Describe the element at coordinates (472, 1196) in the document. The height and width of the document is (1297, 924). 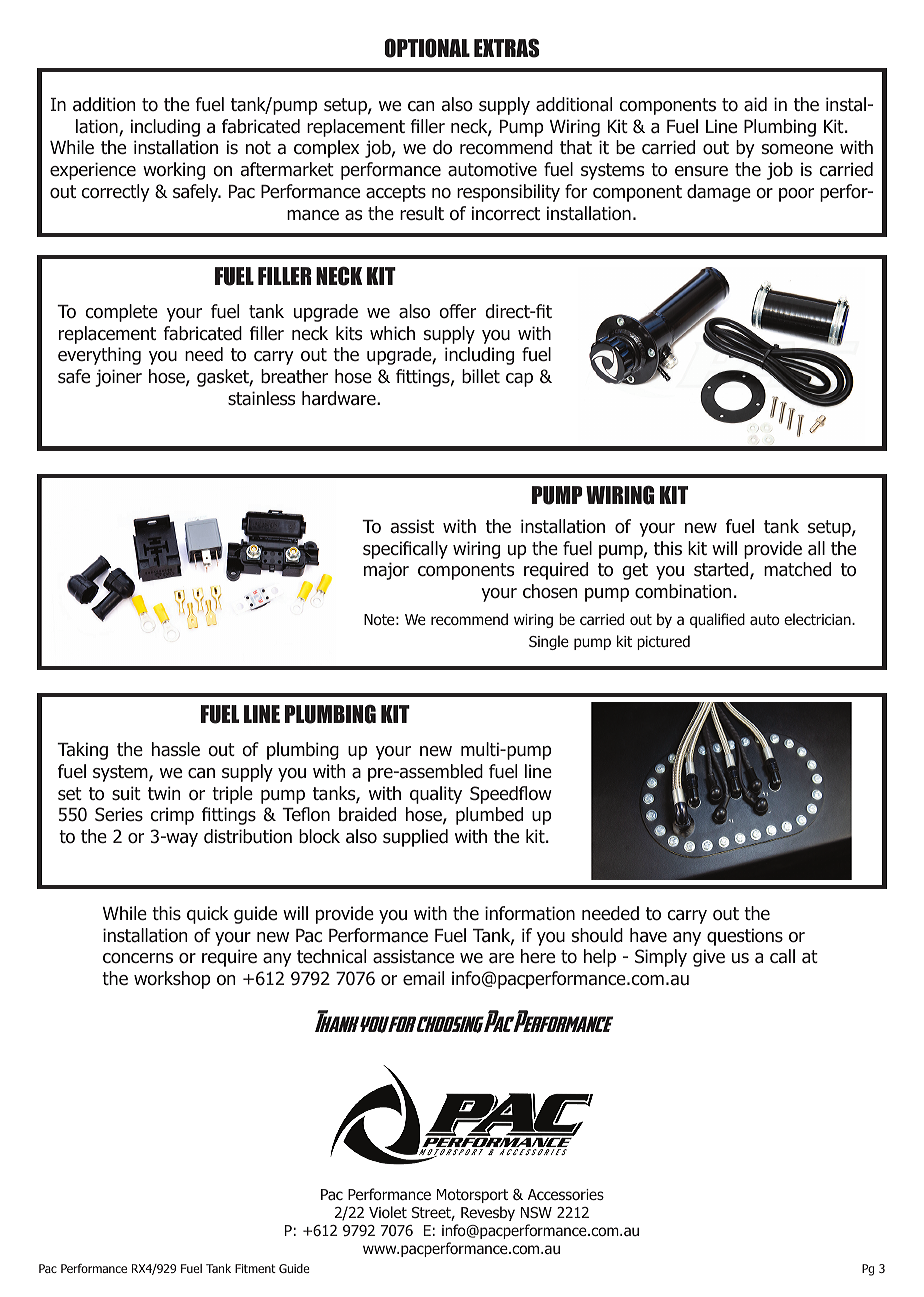
I see `Motorsport` at that location.
